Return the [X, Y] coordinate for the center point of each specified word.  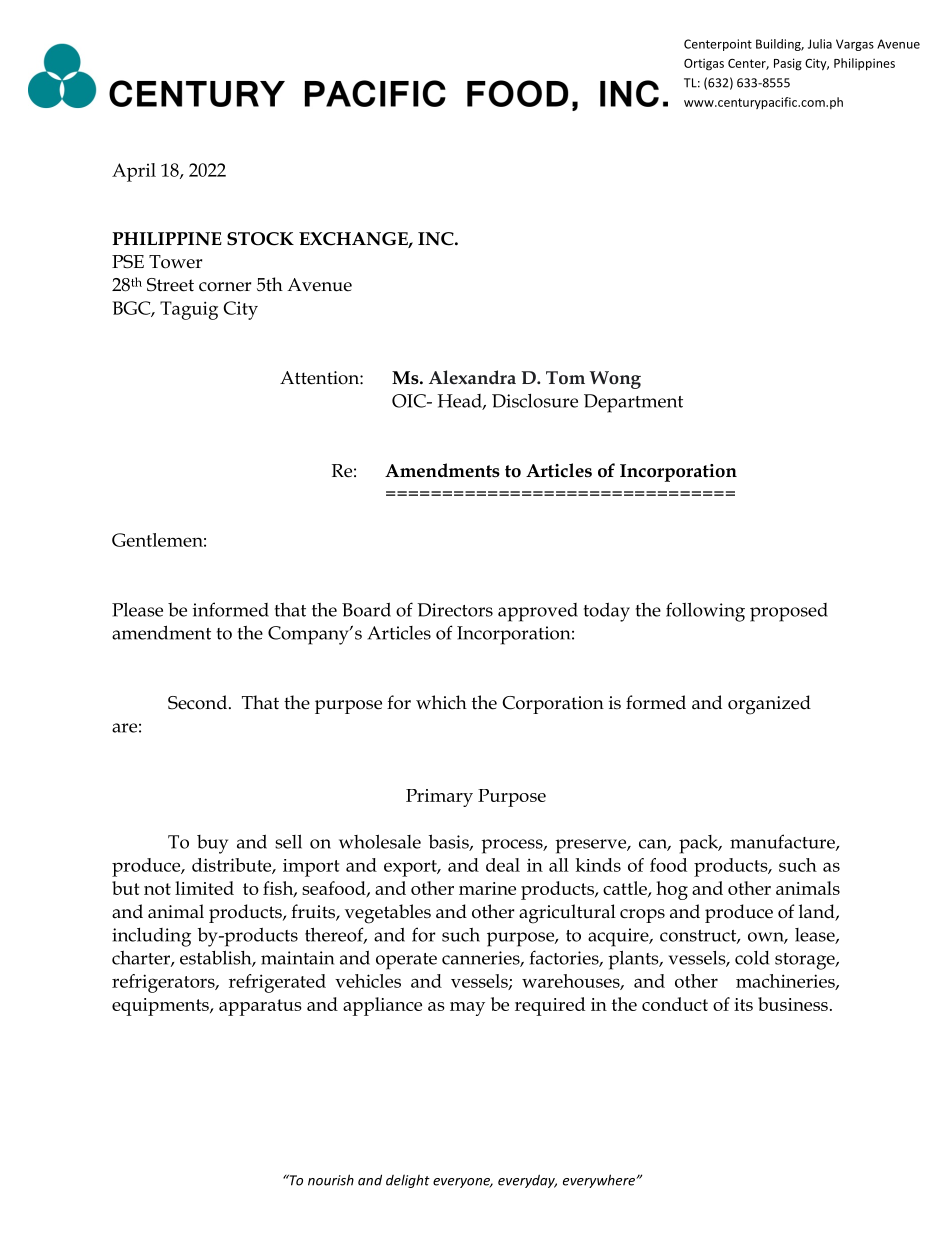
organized [769, 705]
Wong [615, 380]
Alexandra [472, 377]
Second [197, 702]
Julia [820, 44]
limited [204, 888]
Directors [455, 610]
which [441, 702]
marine [487, 888]
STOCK [260, 239]
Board [366, 609]
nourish [331, 1180]
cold [752, 958]
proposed [789, 612]
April [134, 172]
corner [225, 287]
